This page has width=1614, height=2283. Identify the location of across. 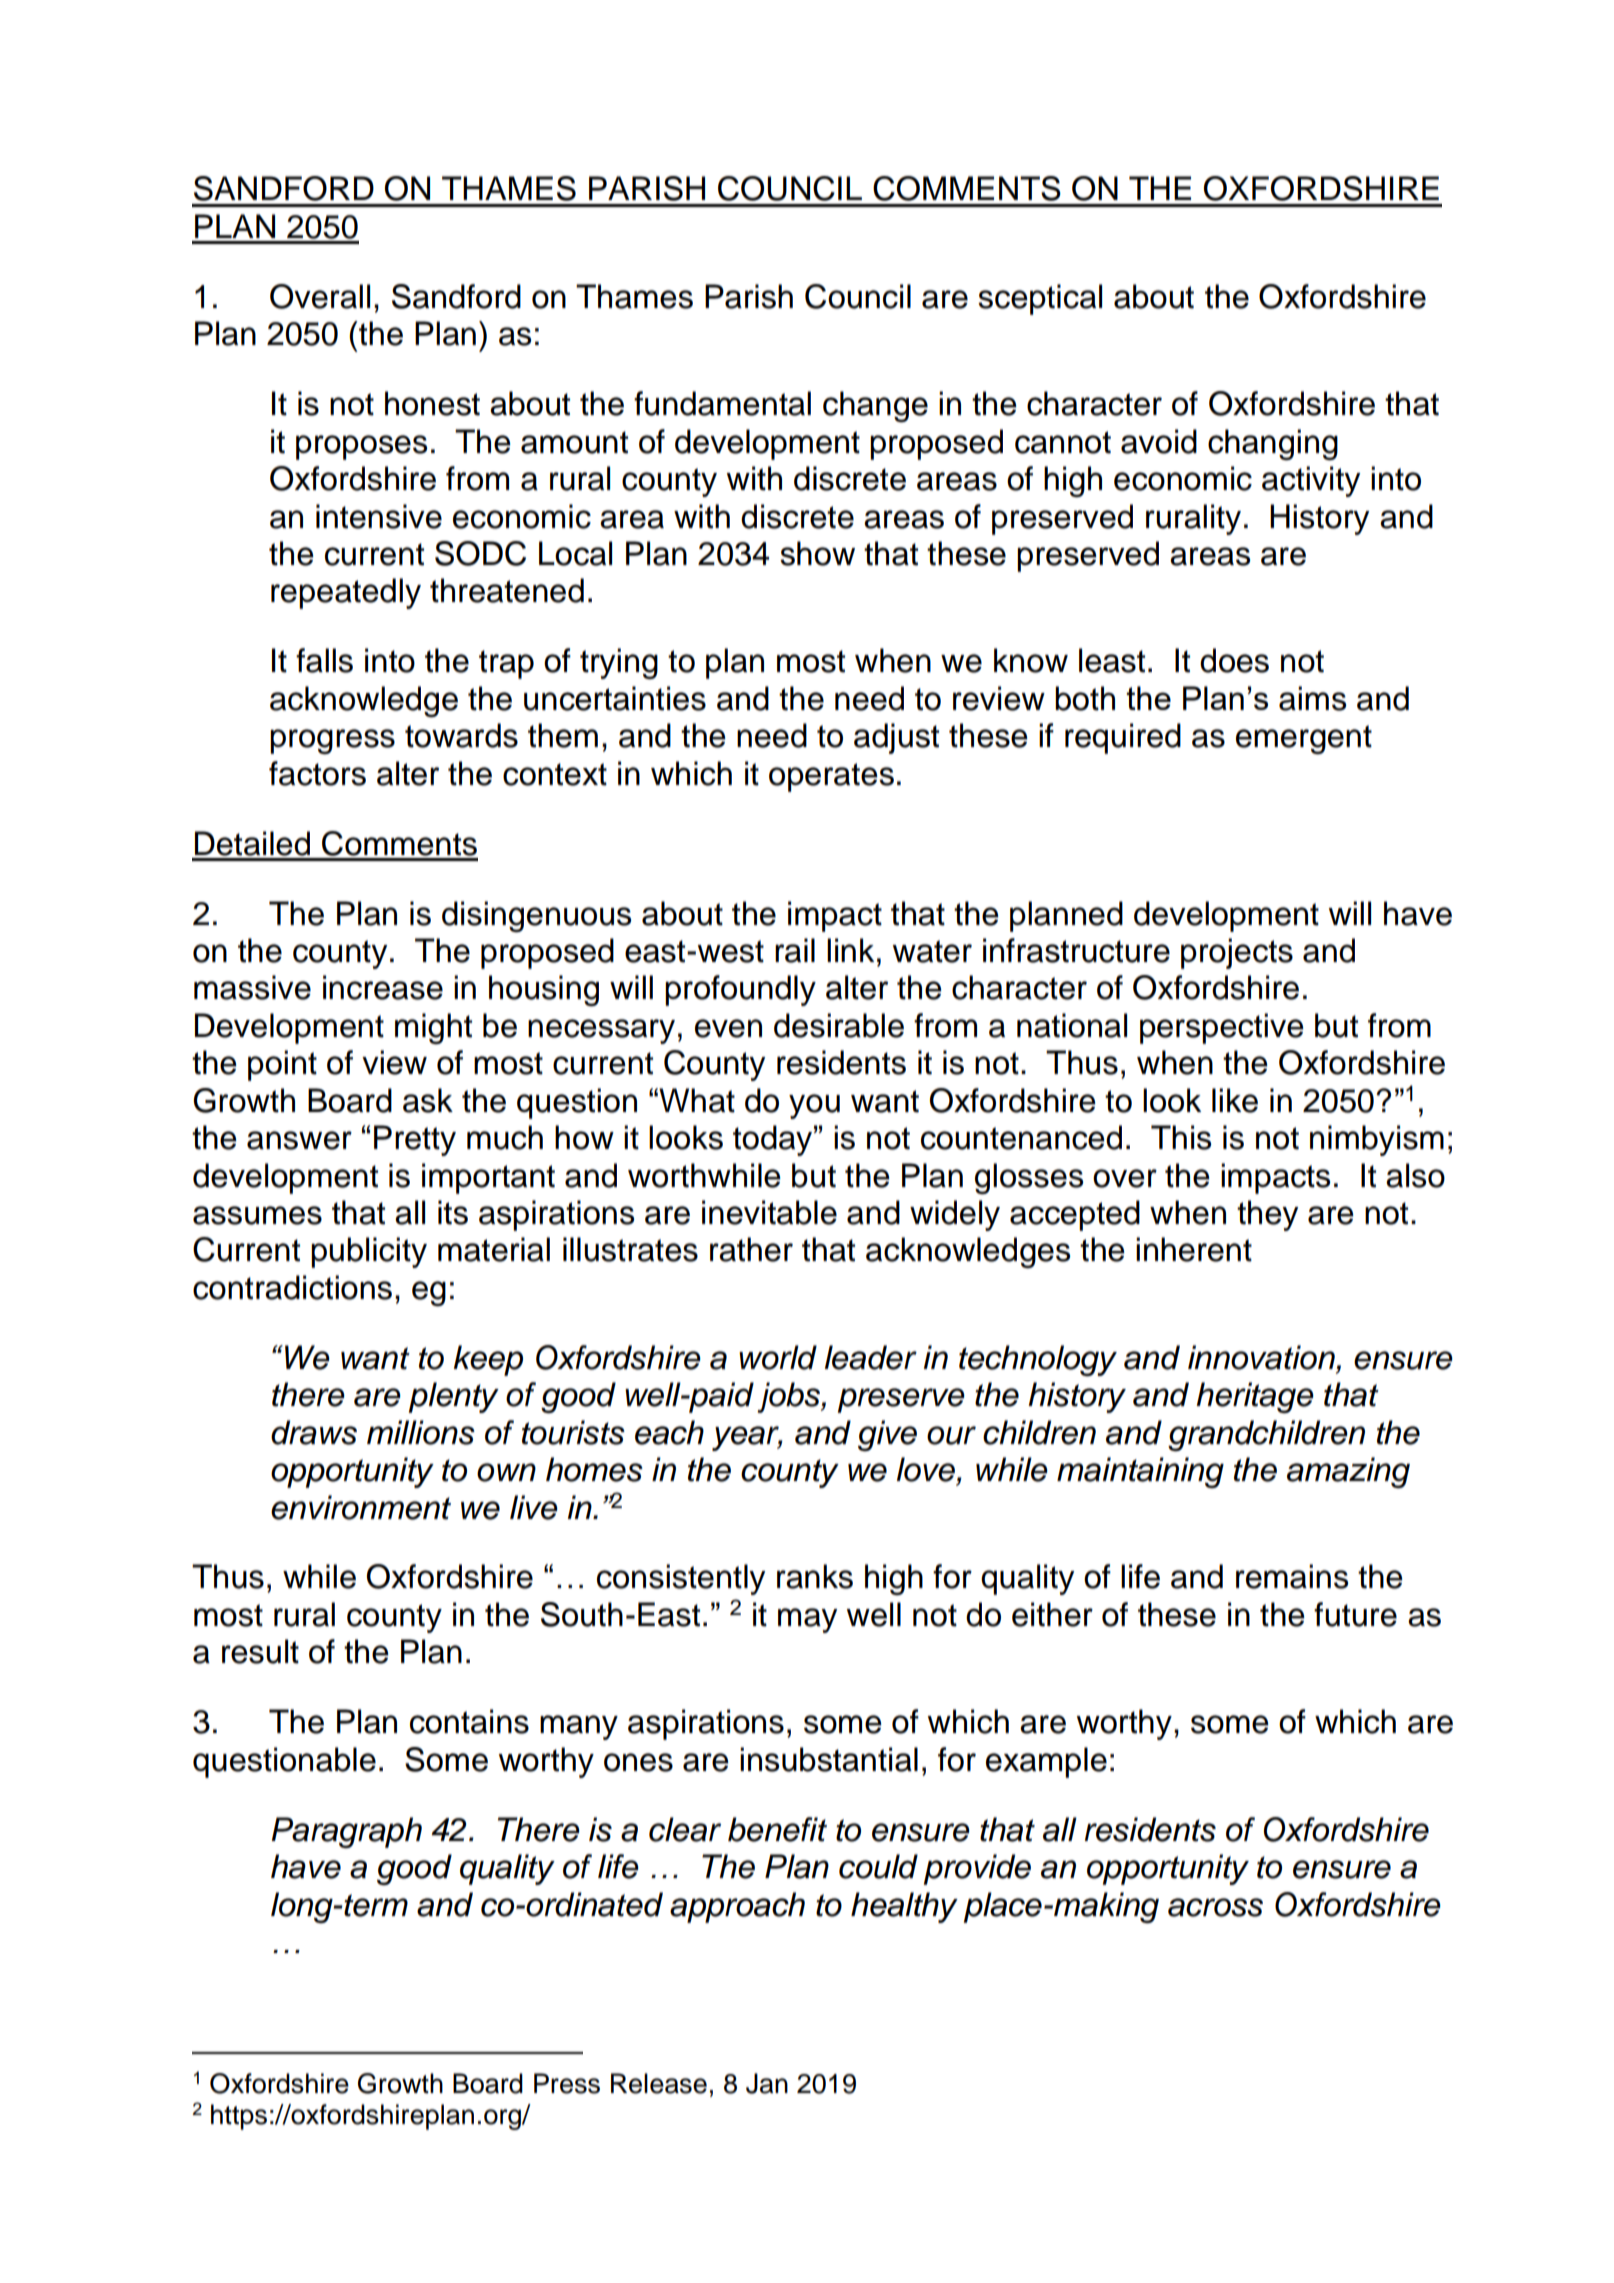
(1215, 1907).
